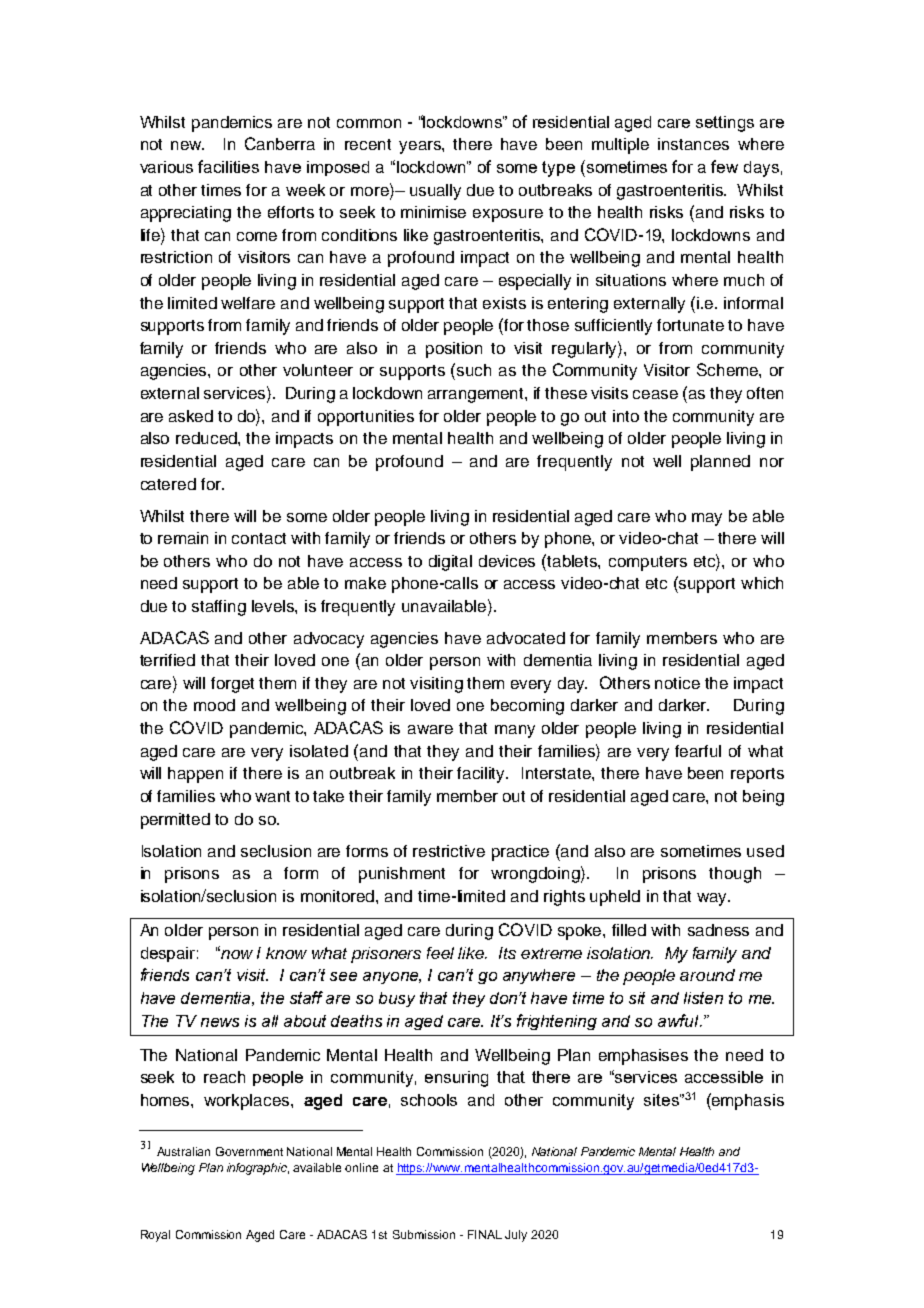 This screenshot has width=924, height=1308. I want to click on facilities, so click(228, 166).
